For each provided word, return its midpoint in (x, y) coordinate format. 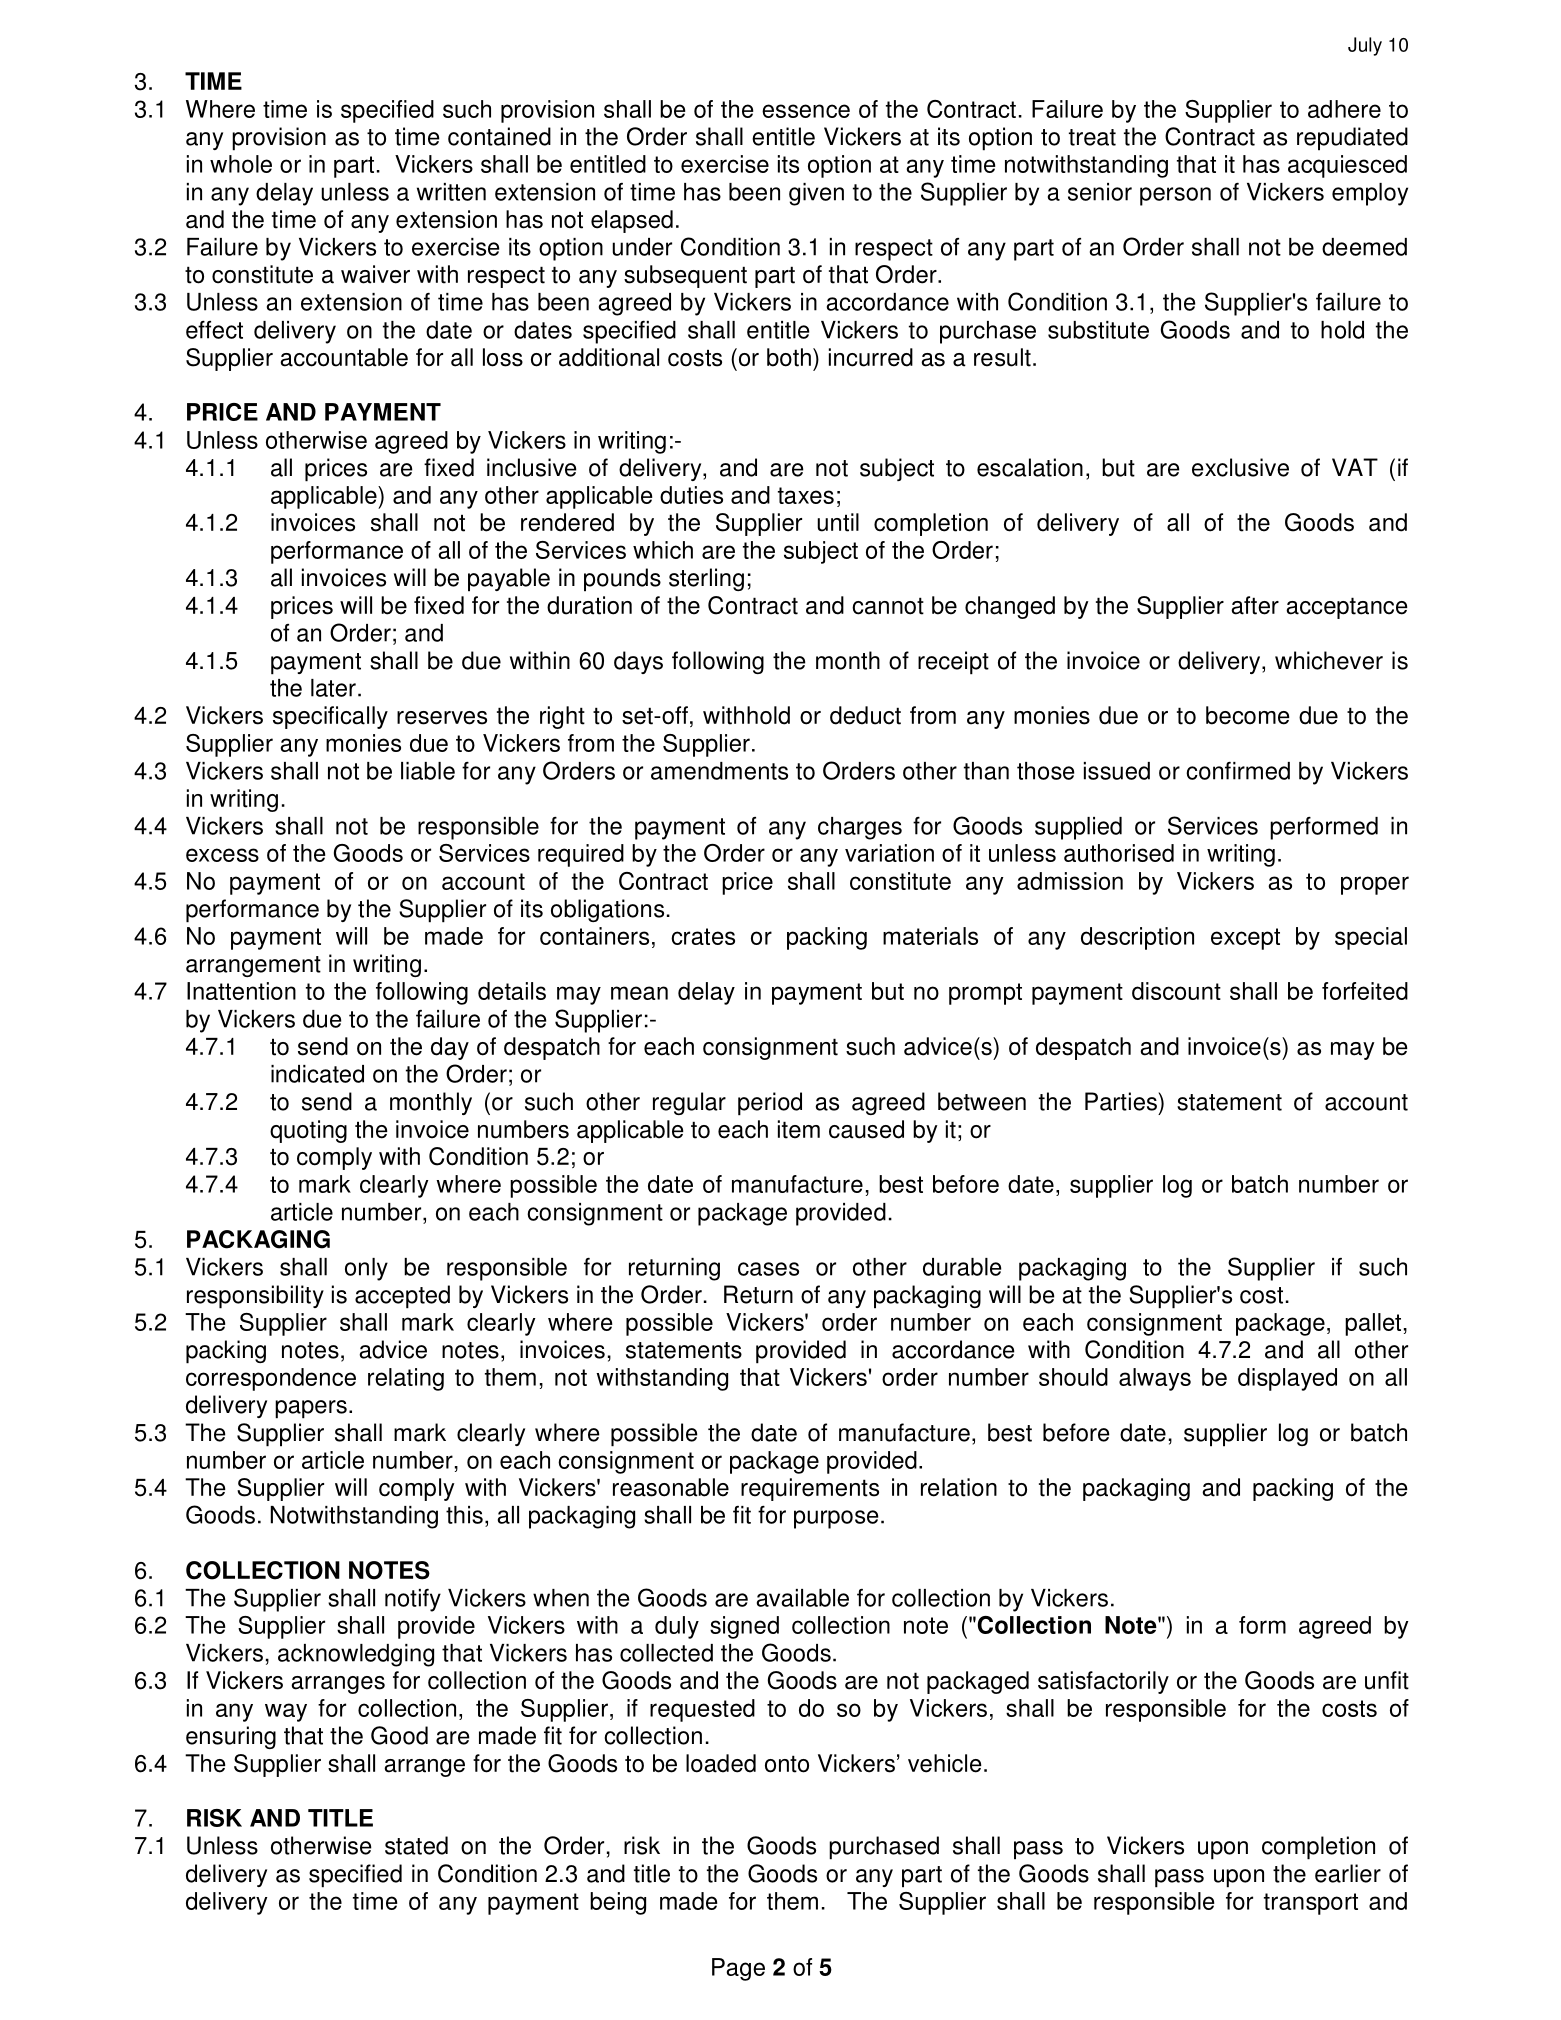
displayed (1287, 1379)
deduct (865, 715)
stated (416, 1845)
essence (806, 111)
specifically (330, 717)
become (1248, 715)
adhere (1344, 109)
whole (241, 164)
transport (1311, 1904)
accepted (402, 1297)
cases (768, 1269)
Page (738, 1969)
